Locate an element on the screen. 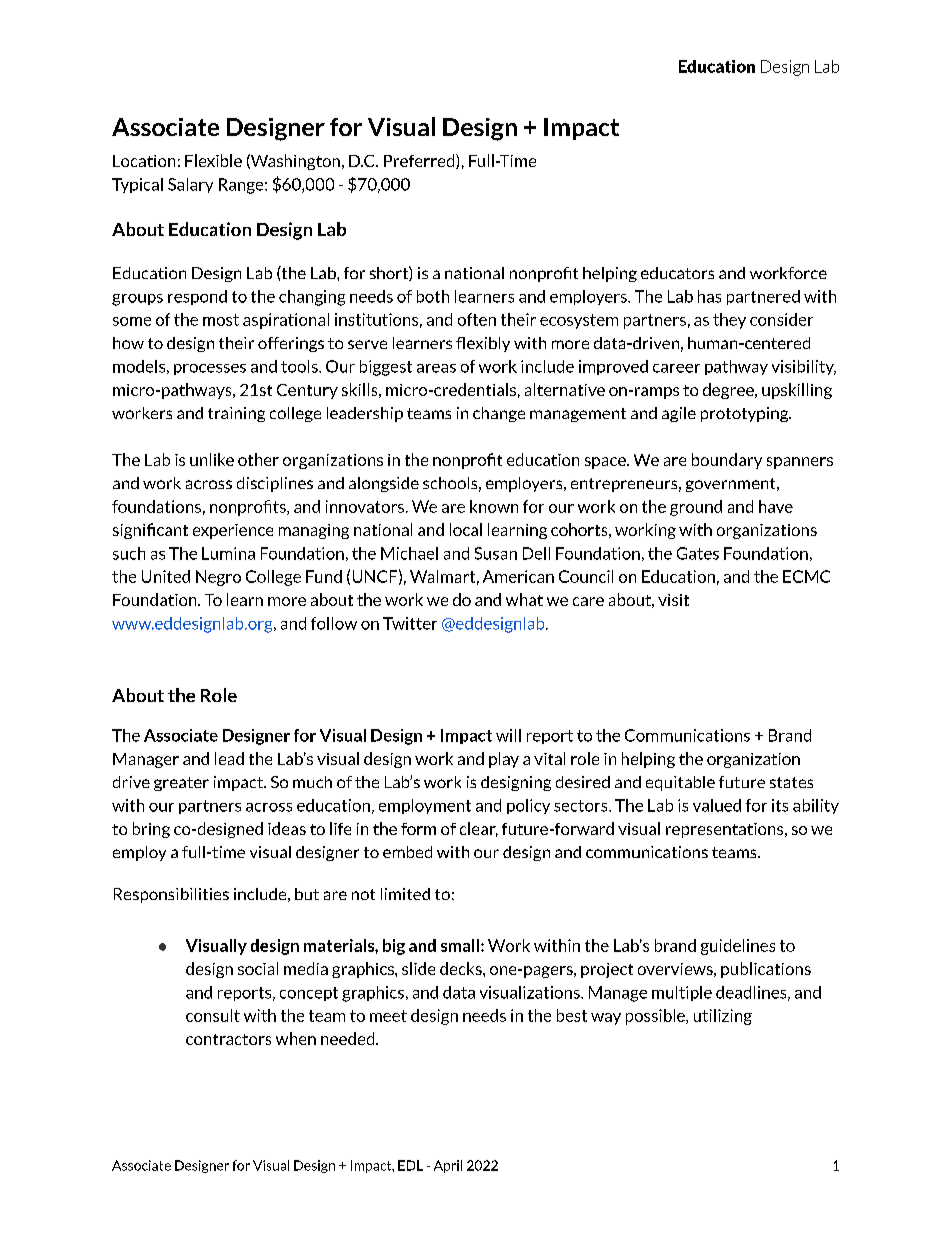  Preferred is located at coordinates (420, 161).
